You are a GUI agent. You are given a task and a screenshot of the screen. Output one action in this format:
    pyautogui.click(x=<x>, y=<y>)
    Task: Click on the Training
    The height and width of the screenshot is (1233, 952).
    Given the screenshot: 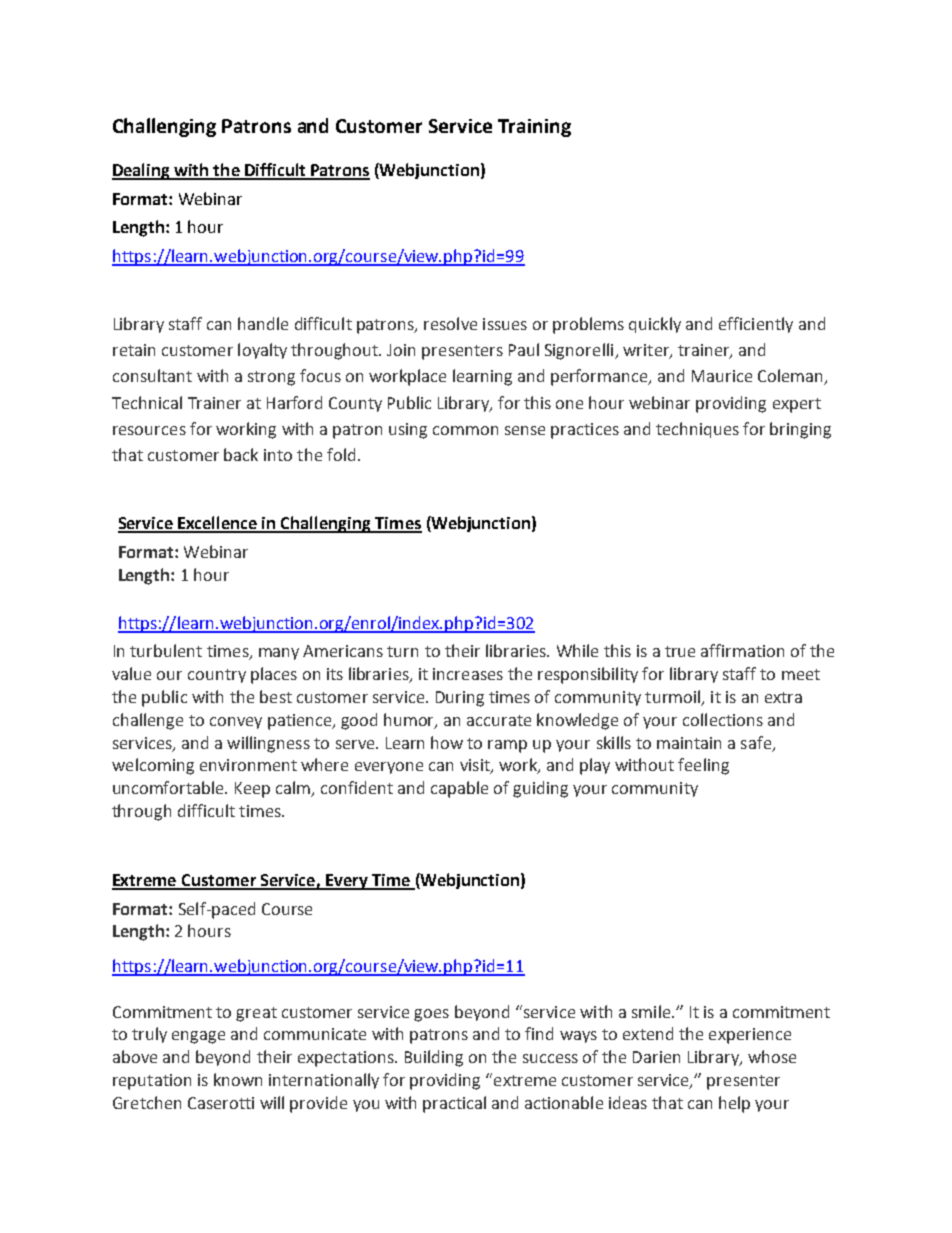 What is the action you would take?
    pyautogui.click(x=534, y=128)
